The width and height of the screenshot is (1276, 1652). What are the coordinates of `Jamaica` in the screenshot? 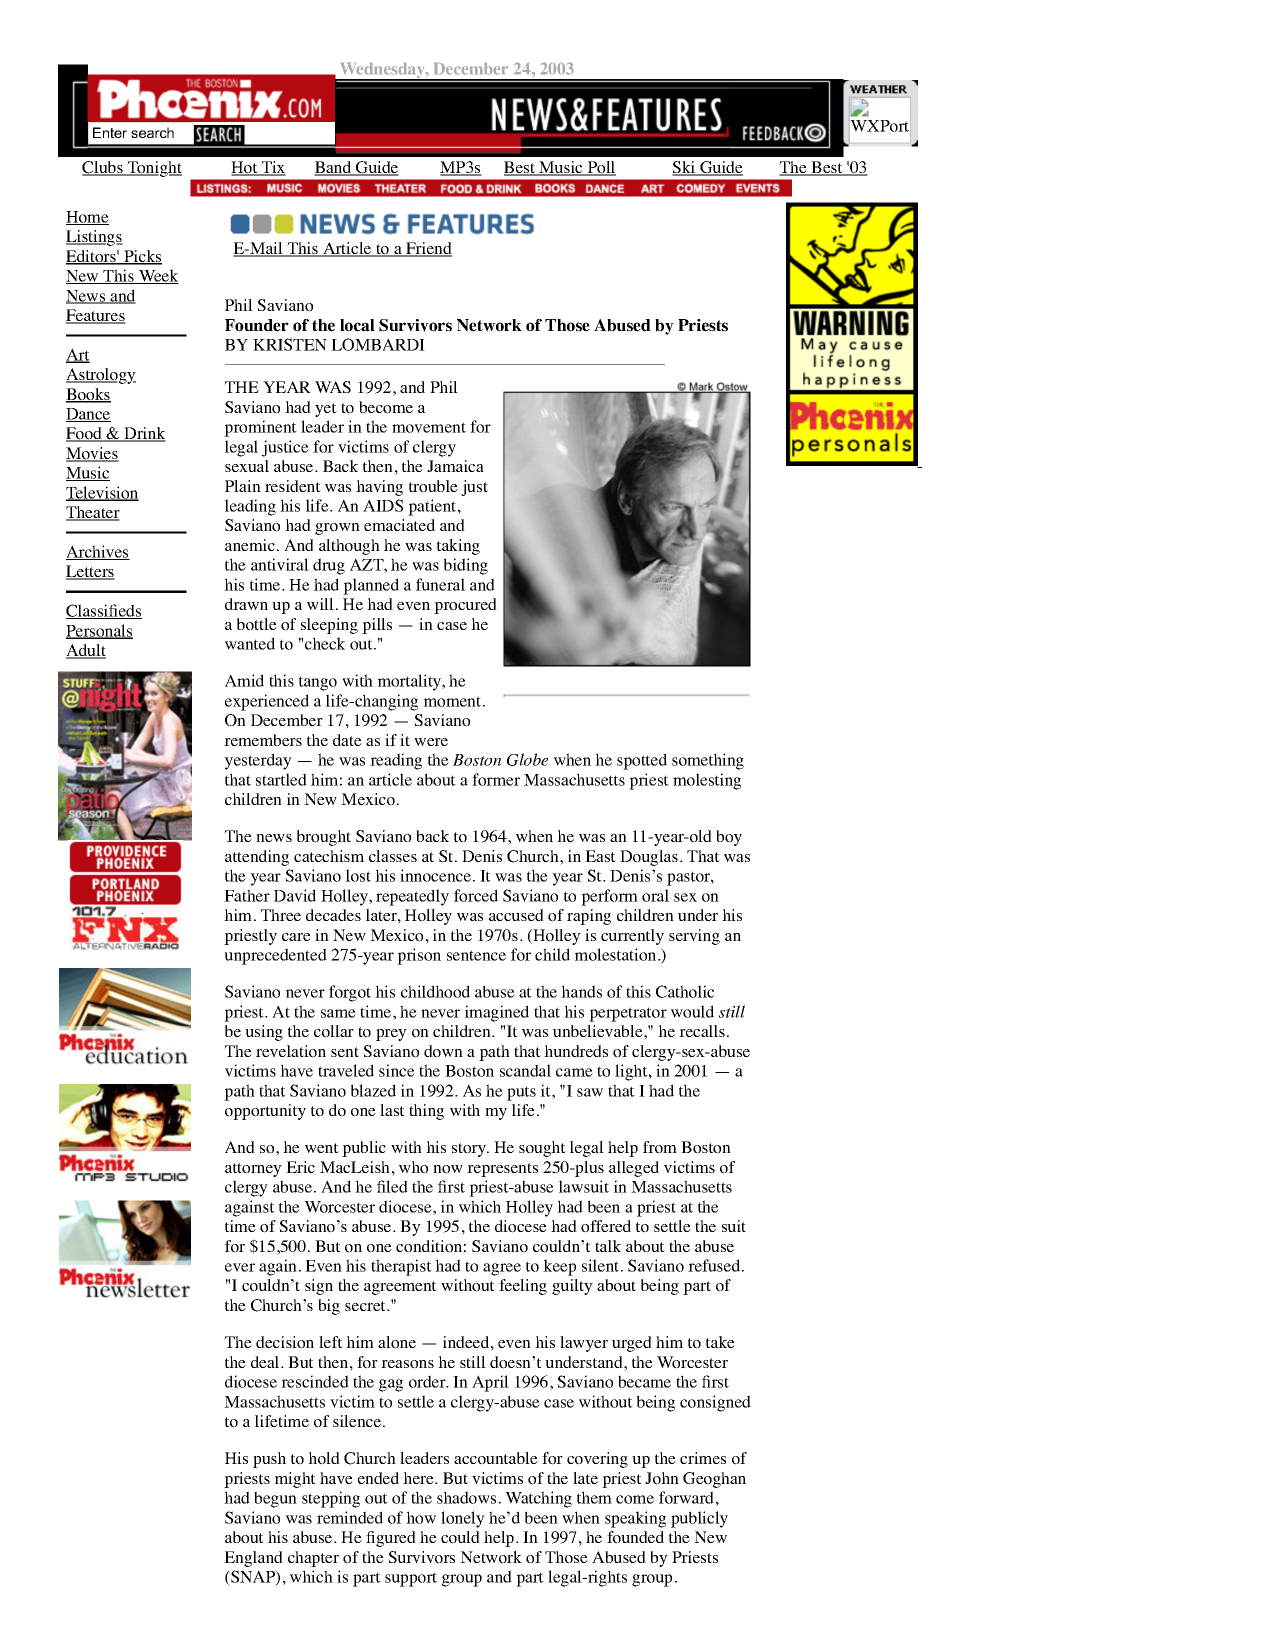 It's located at (455, 466).
